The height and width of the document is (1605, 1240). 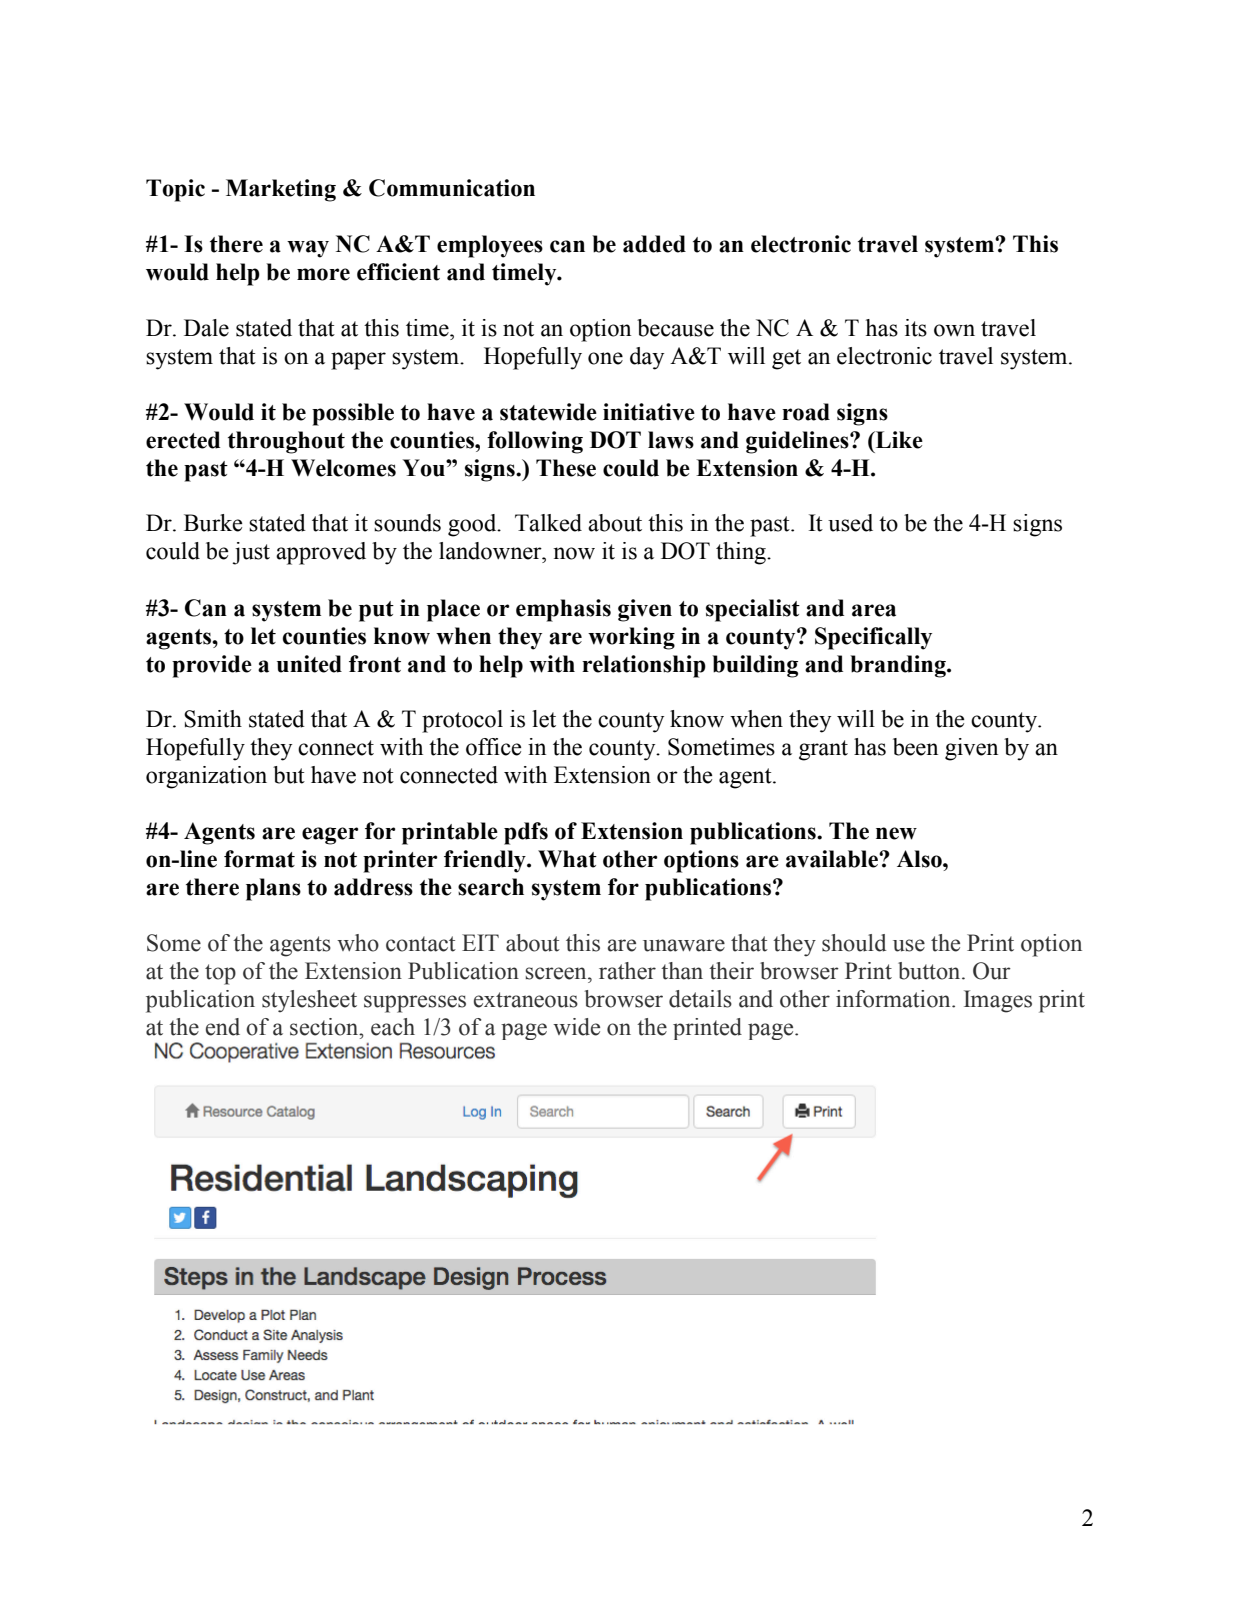 I want to click on eager, so click(x=330, y=836).
